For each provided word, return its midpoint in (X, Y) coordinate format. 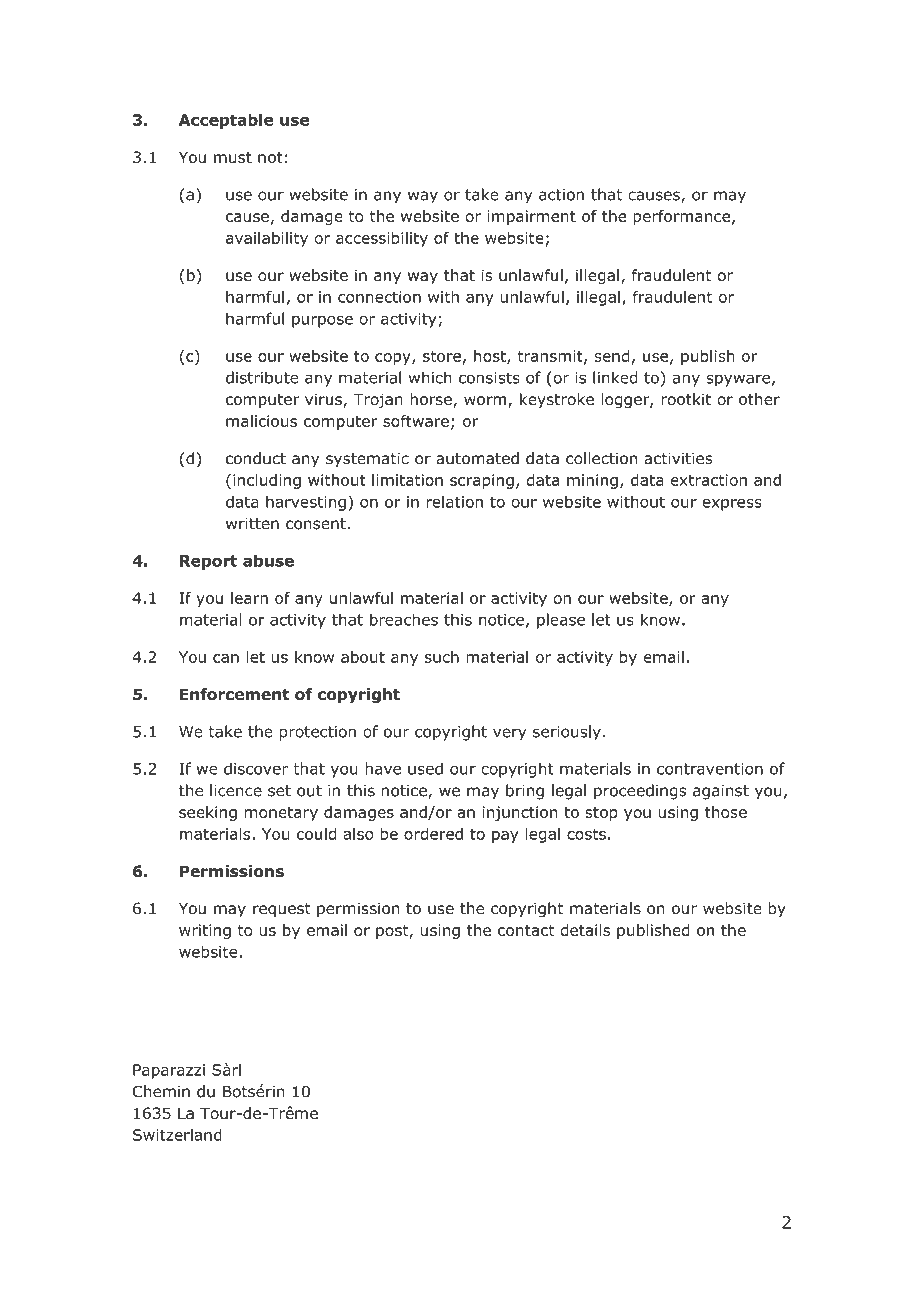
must (233, 157)
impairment (531, 217)
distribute (262, 377)
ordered (433, 834)
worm (485, 400)
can (226, 658)
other (759, 399)
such (442, 657)
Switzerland (177, 1134)
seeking (208, 813)
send (611, 356)
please (561, 621)
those (726, 812)
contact (526, 930)
